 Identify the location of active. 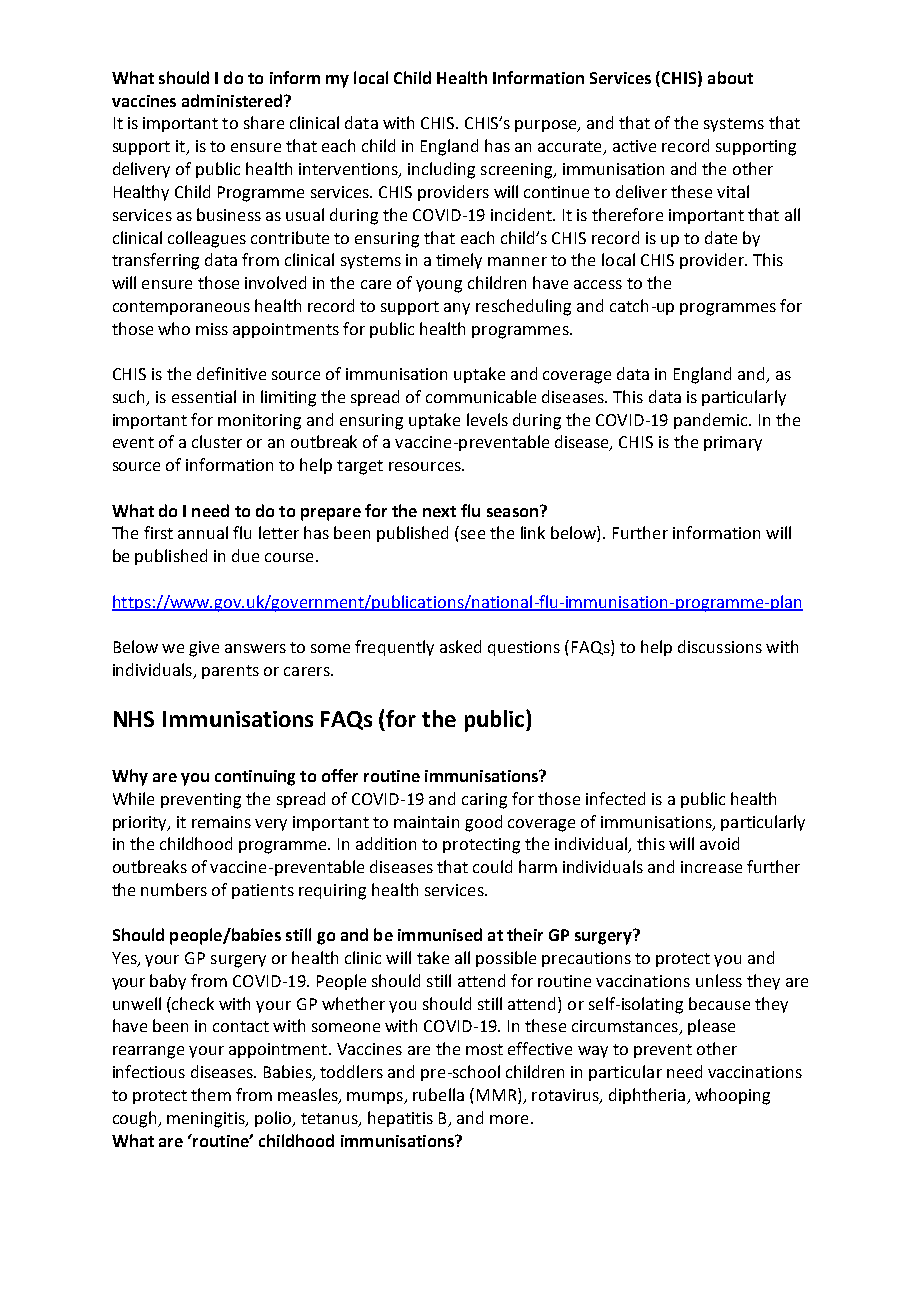
(634, 146).
